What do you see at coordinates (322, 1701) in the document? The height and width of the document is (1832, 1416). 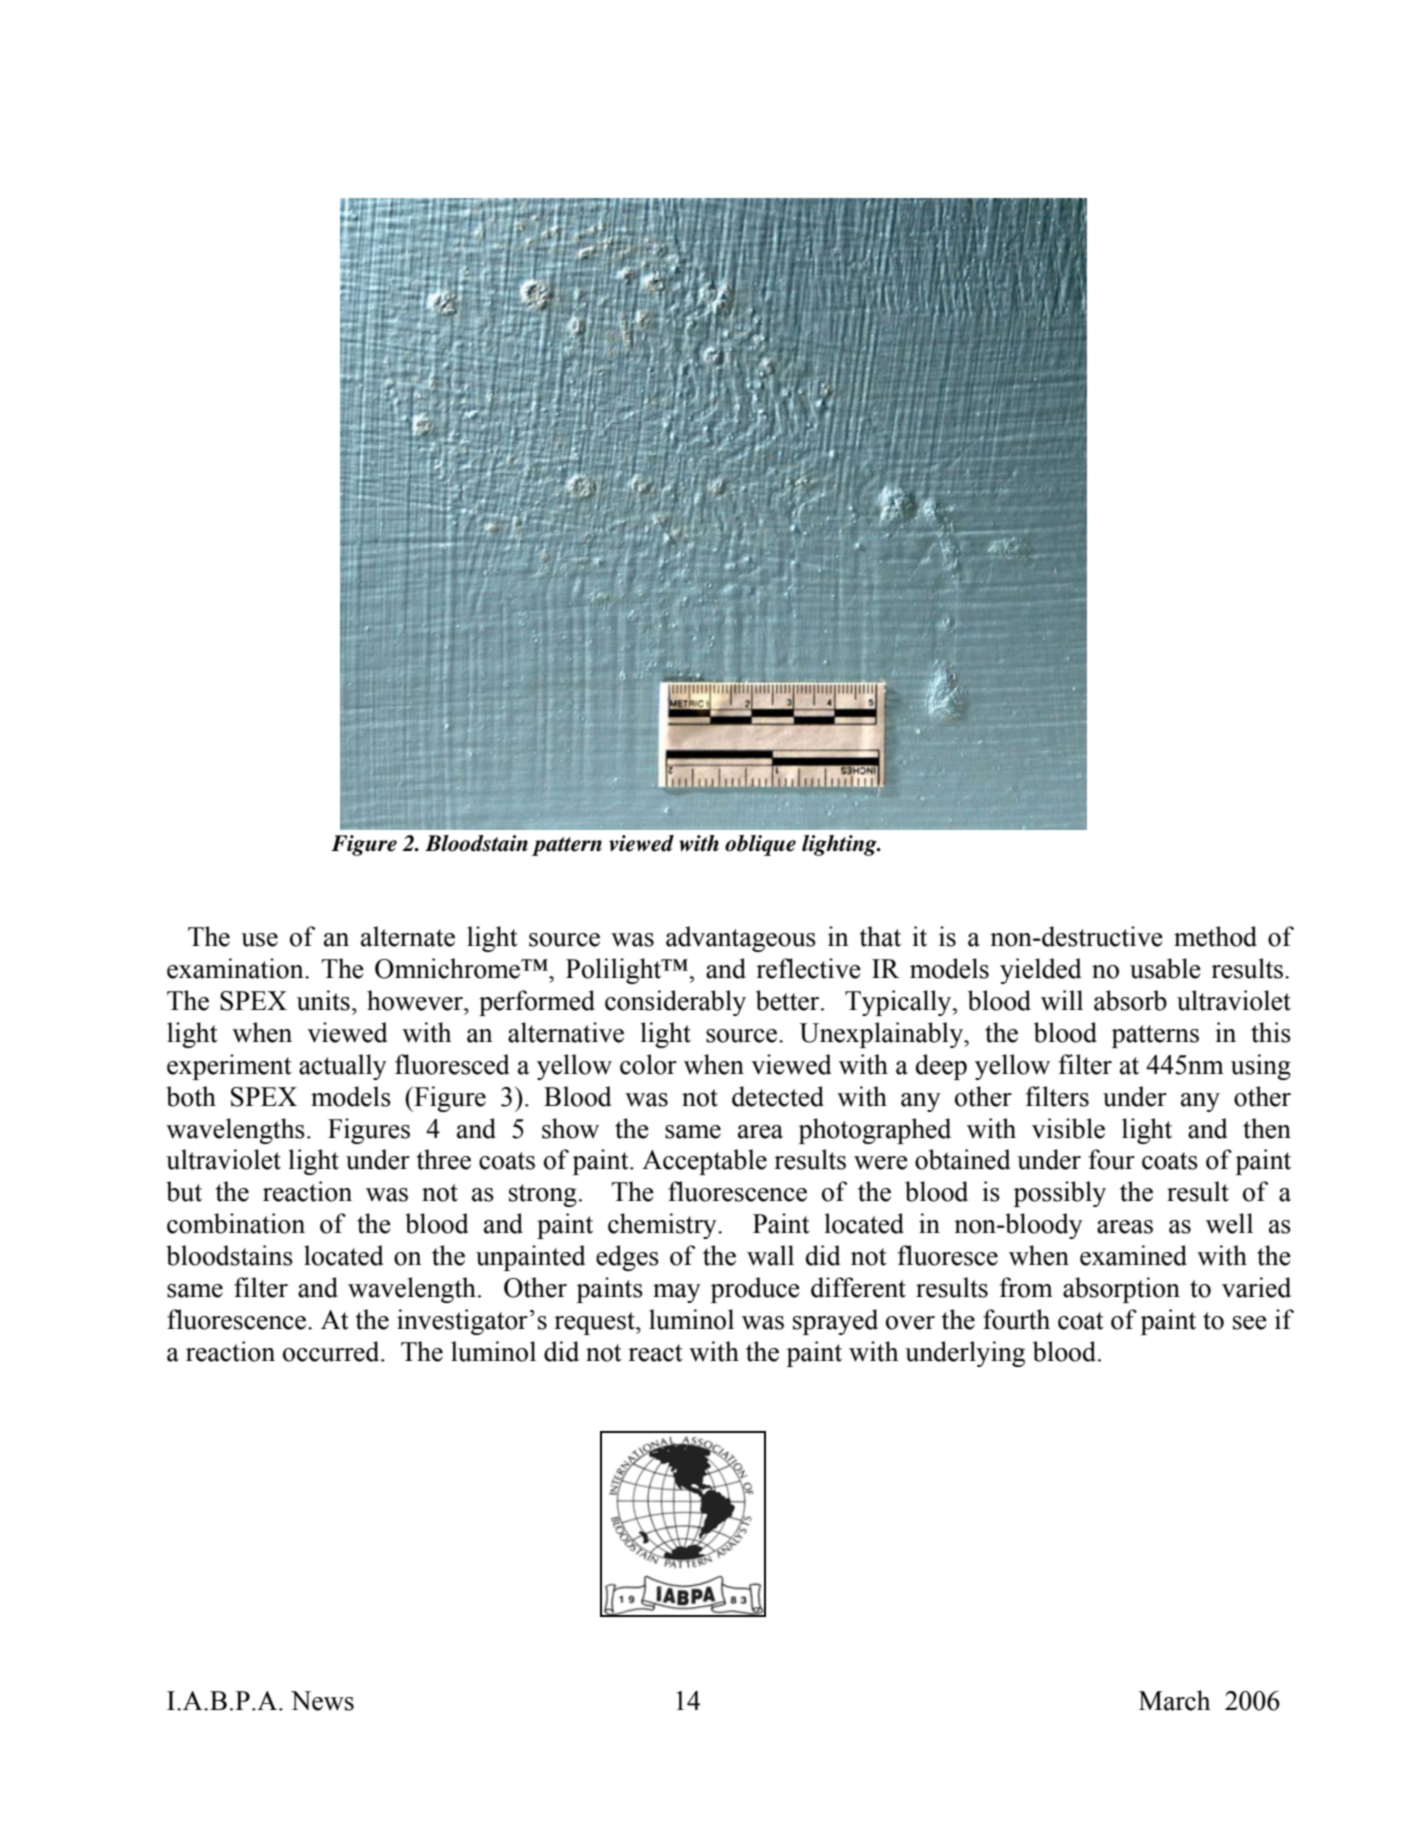 I see `News` at bounding box center [322, 1701].
